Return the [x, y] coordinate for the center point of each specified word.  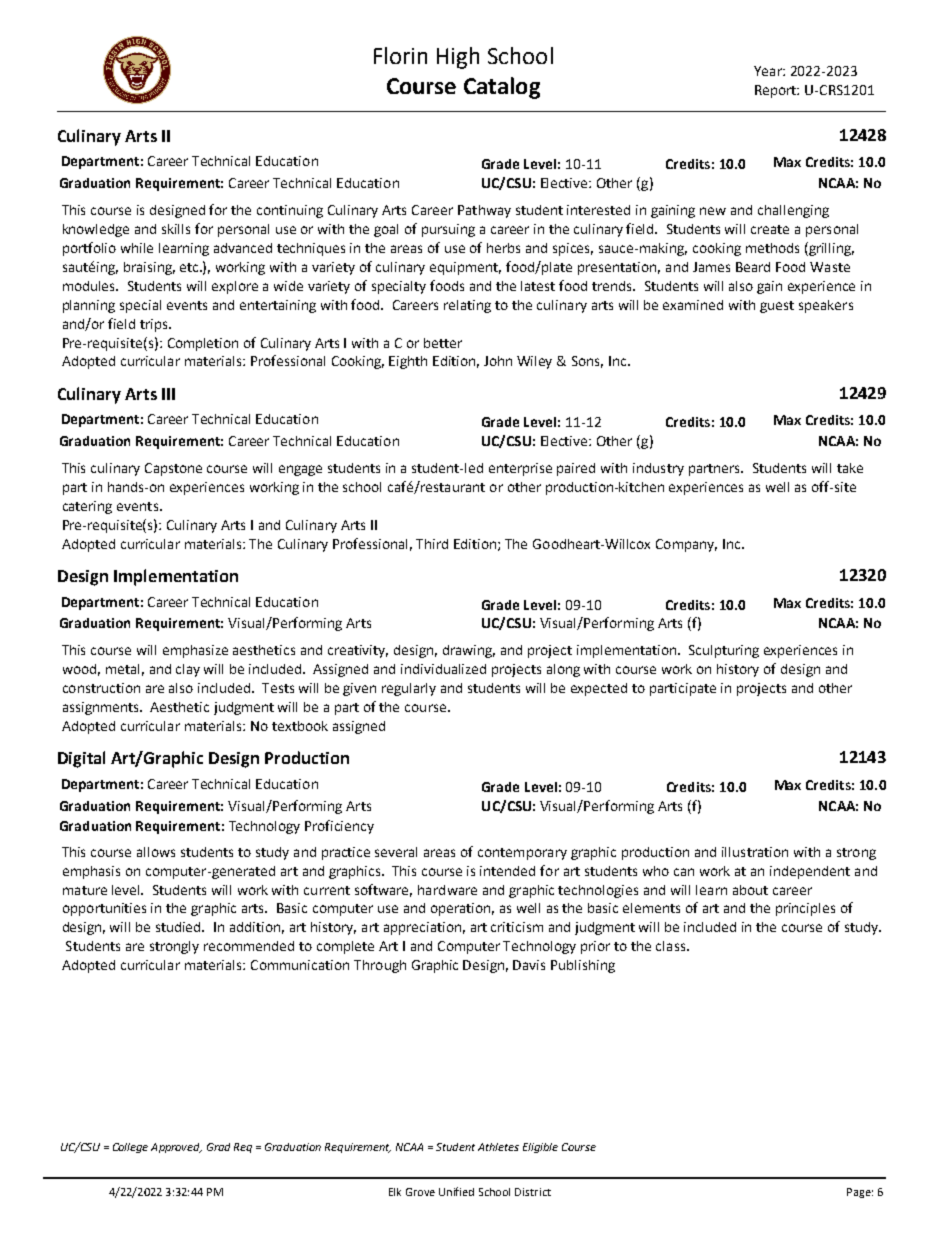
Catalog [502, 88]
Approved [176, 1148]
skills [176, 229]
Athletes [498, 1147]
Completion [203, 344]
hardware [447, 890]
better [443, 343]
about [750, 890]
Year [769, 71]
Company [686, 545]
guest [777, 307]
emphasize [195, 651]
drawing [469, 651]
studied [179, 927]
